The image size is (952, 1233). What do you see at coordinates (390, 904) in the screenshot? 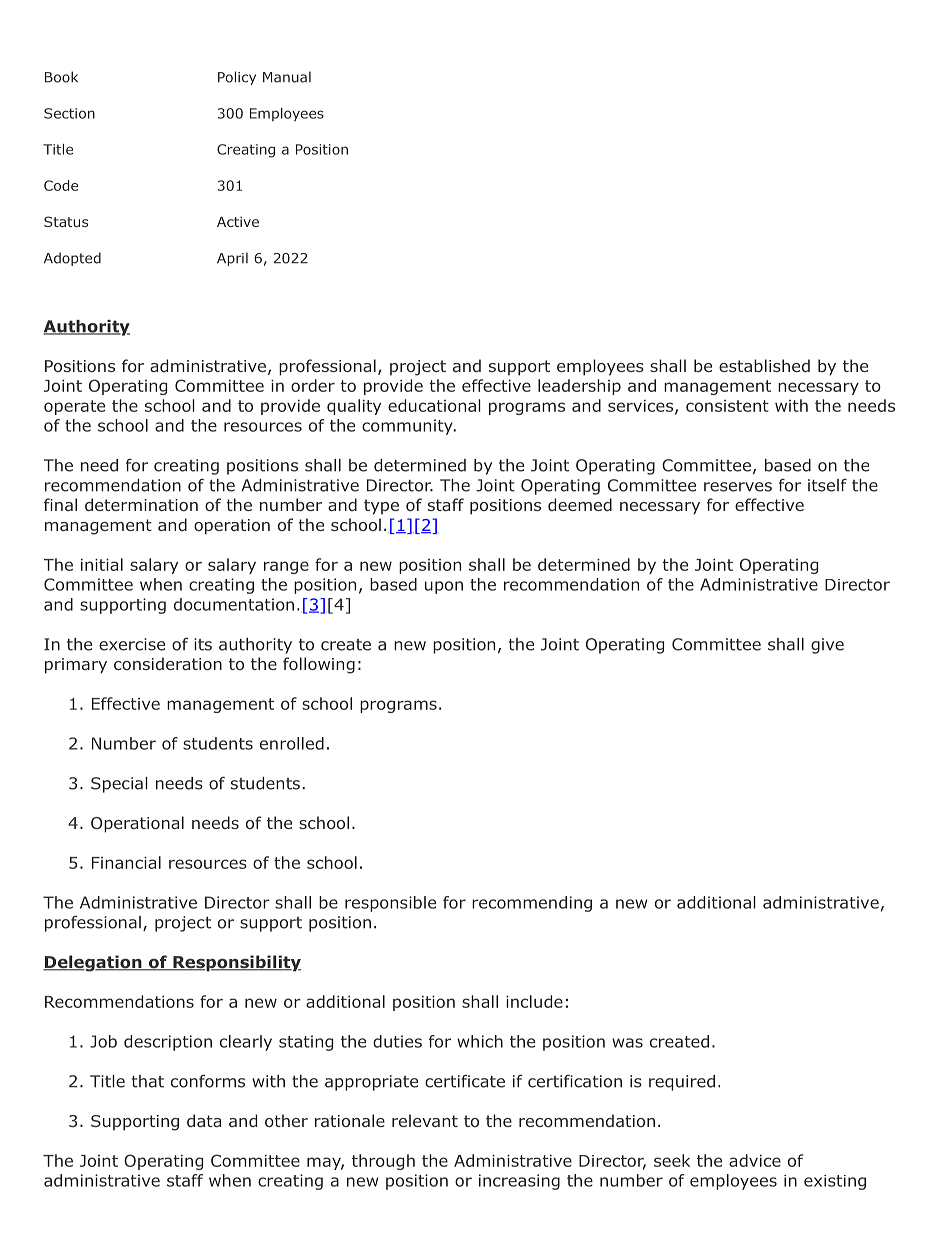
I see `responsible` at bounding box center [390, 904].
